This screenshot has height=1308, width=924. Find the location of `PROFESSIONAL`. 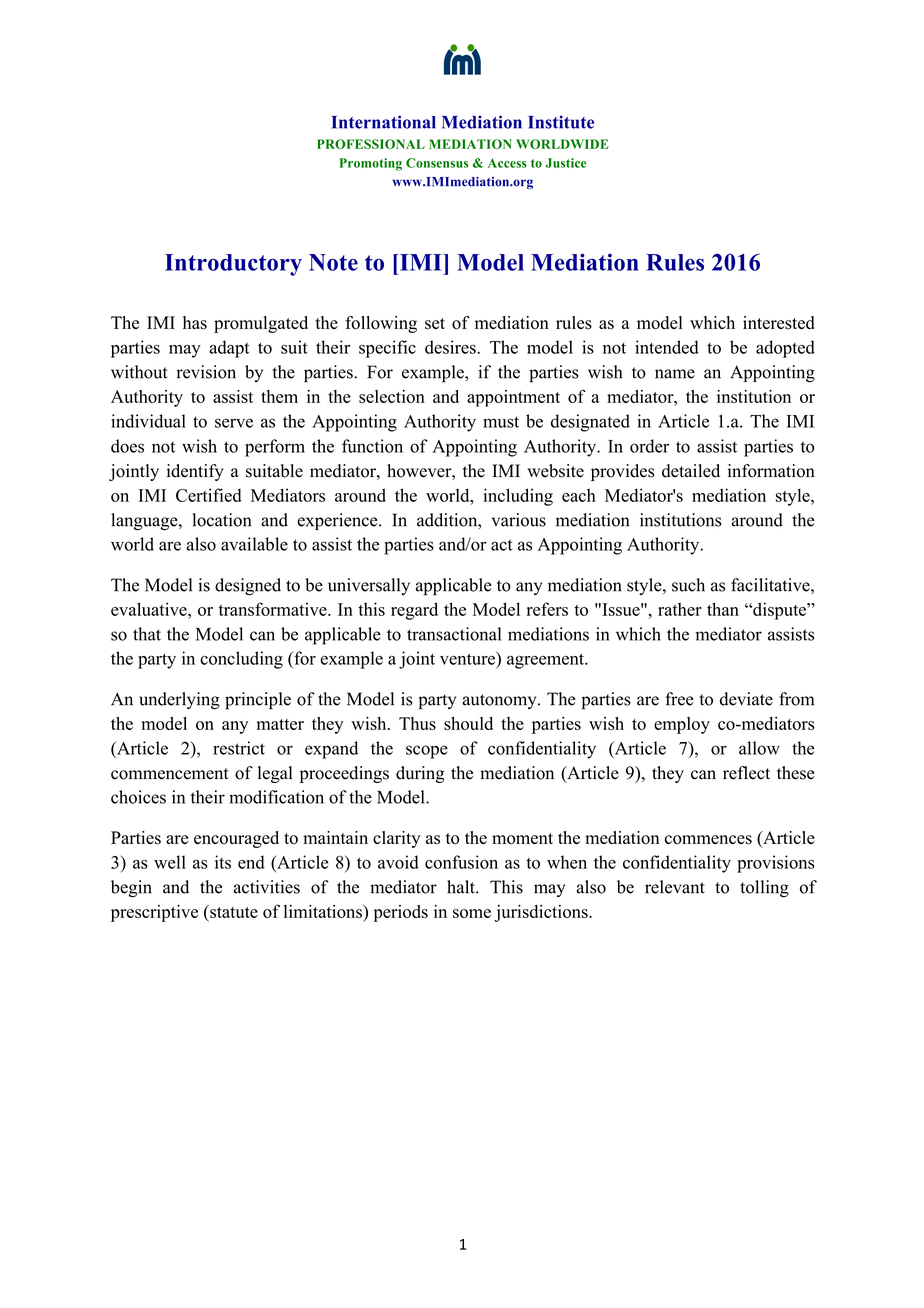

PROFESSIONAL is located at coordinates (371, 144).
